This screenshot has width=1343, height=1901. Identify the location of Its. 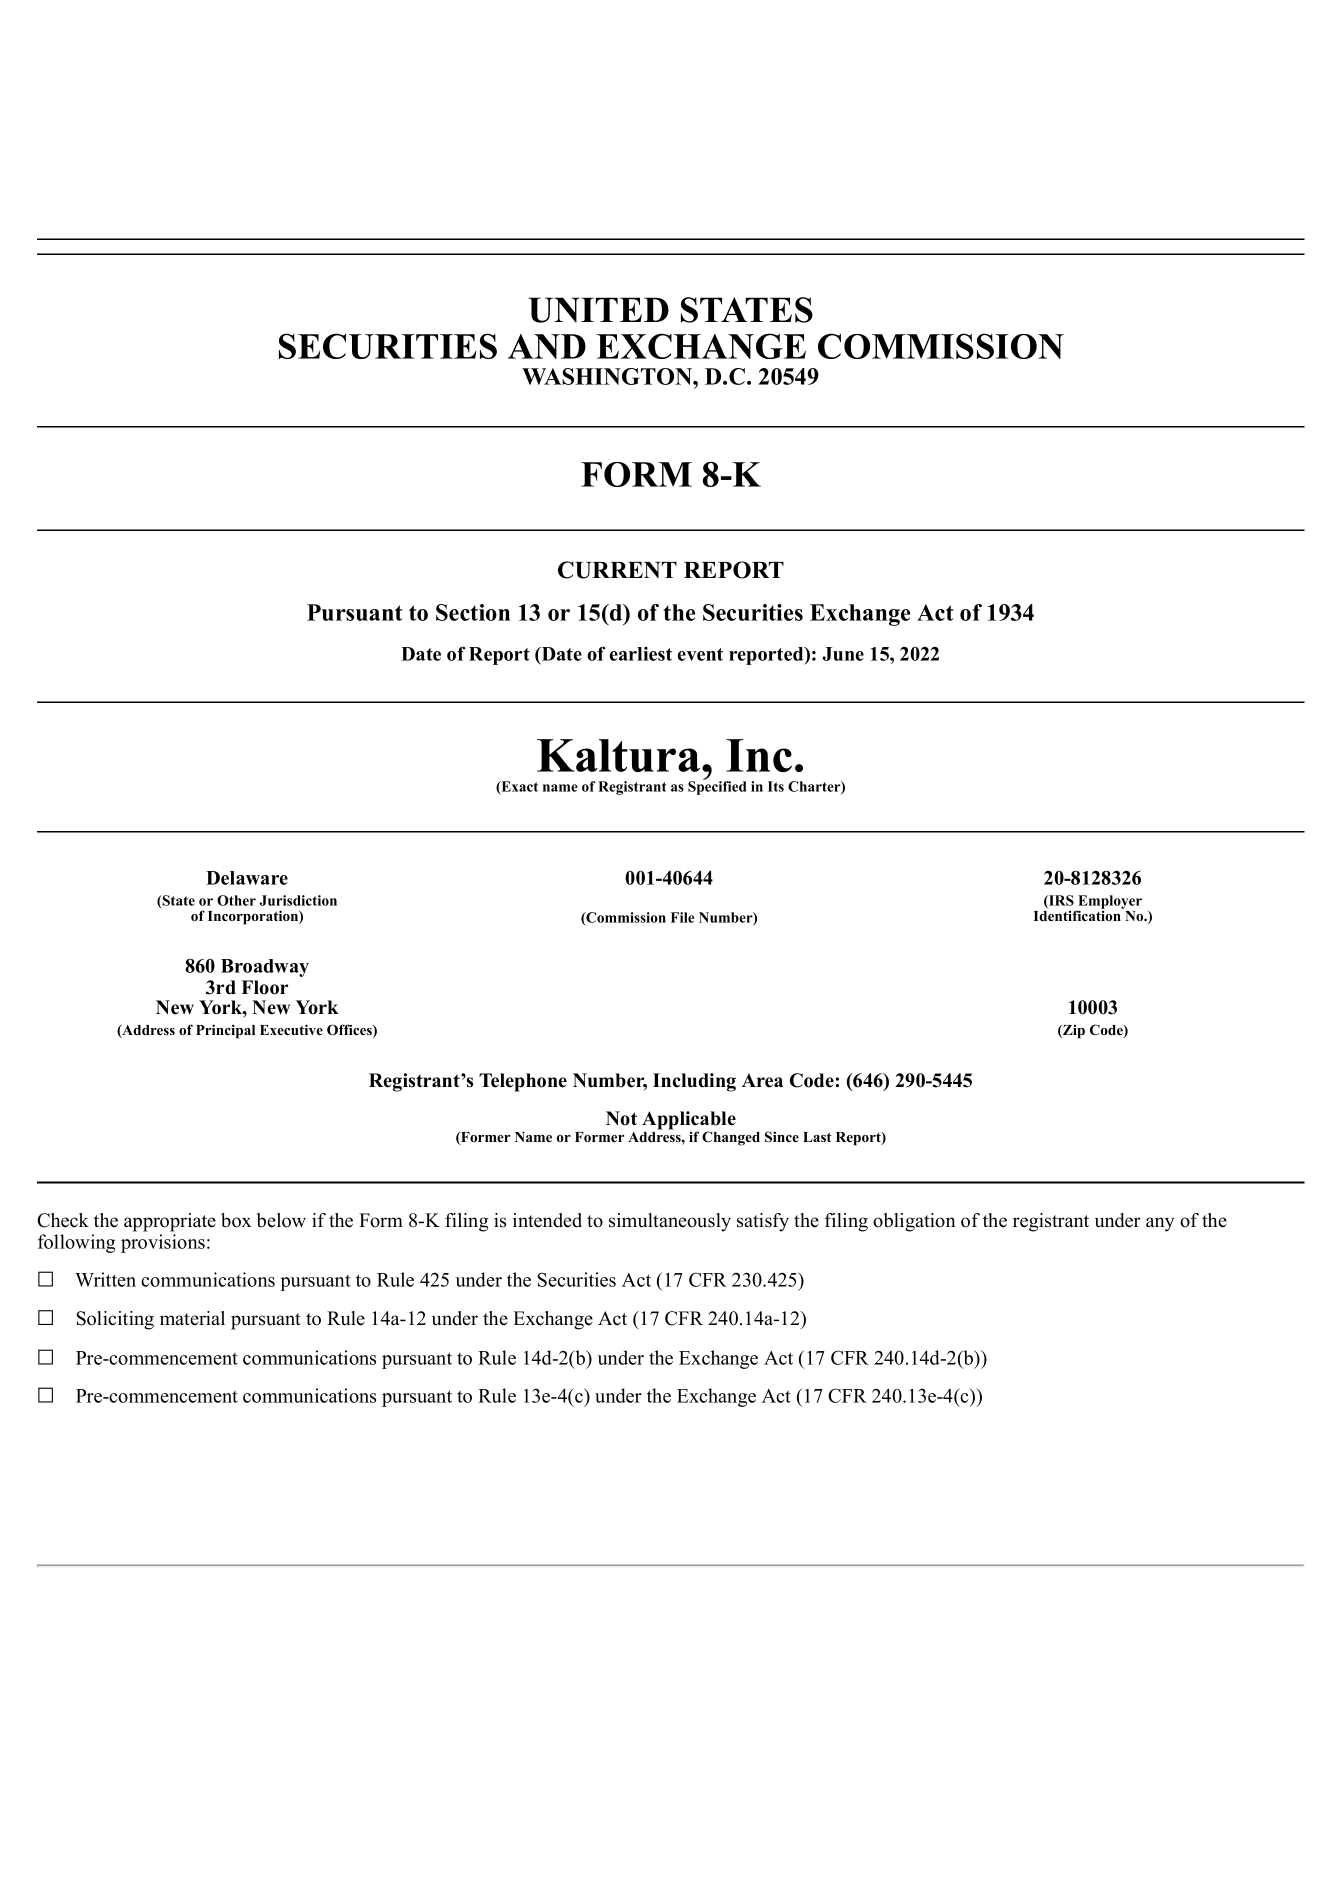
(776, 786).
